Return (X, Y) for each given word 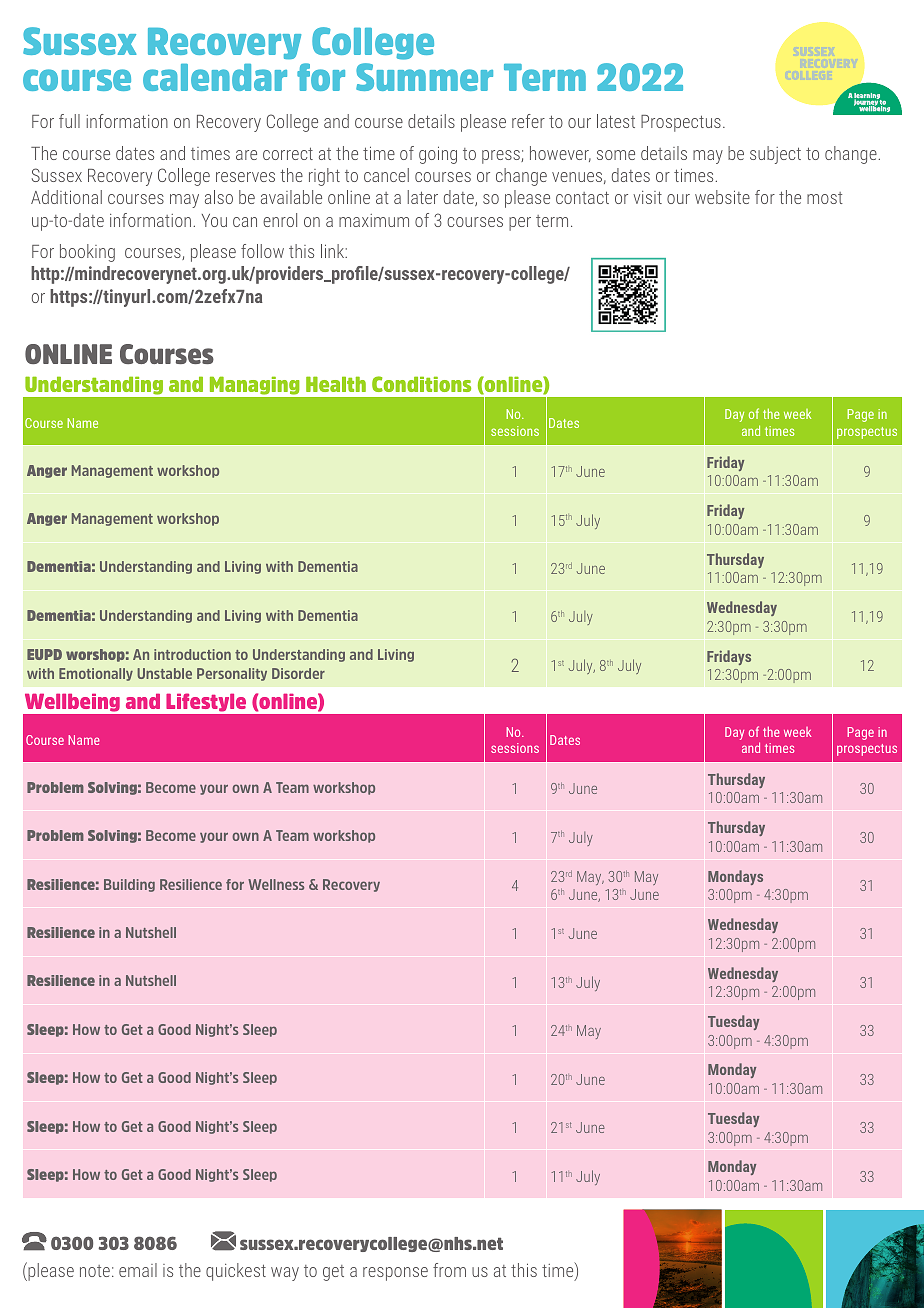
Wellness (276, 884)
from (449, 1270)
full (69, 121)
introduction (192, 654)
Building (129, 885)
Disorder (298, 673)
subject (775, 155)
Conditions (421, 384)
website (722, 197)
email (138, 1270)
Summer (424, 77)
